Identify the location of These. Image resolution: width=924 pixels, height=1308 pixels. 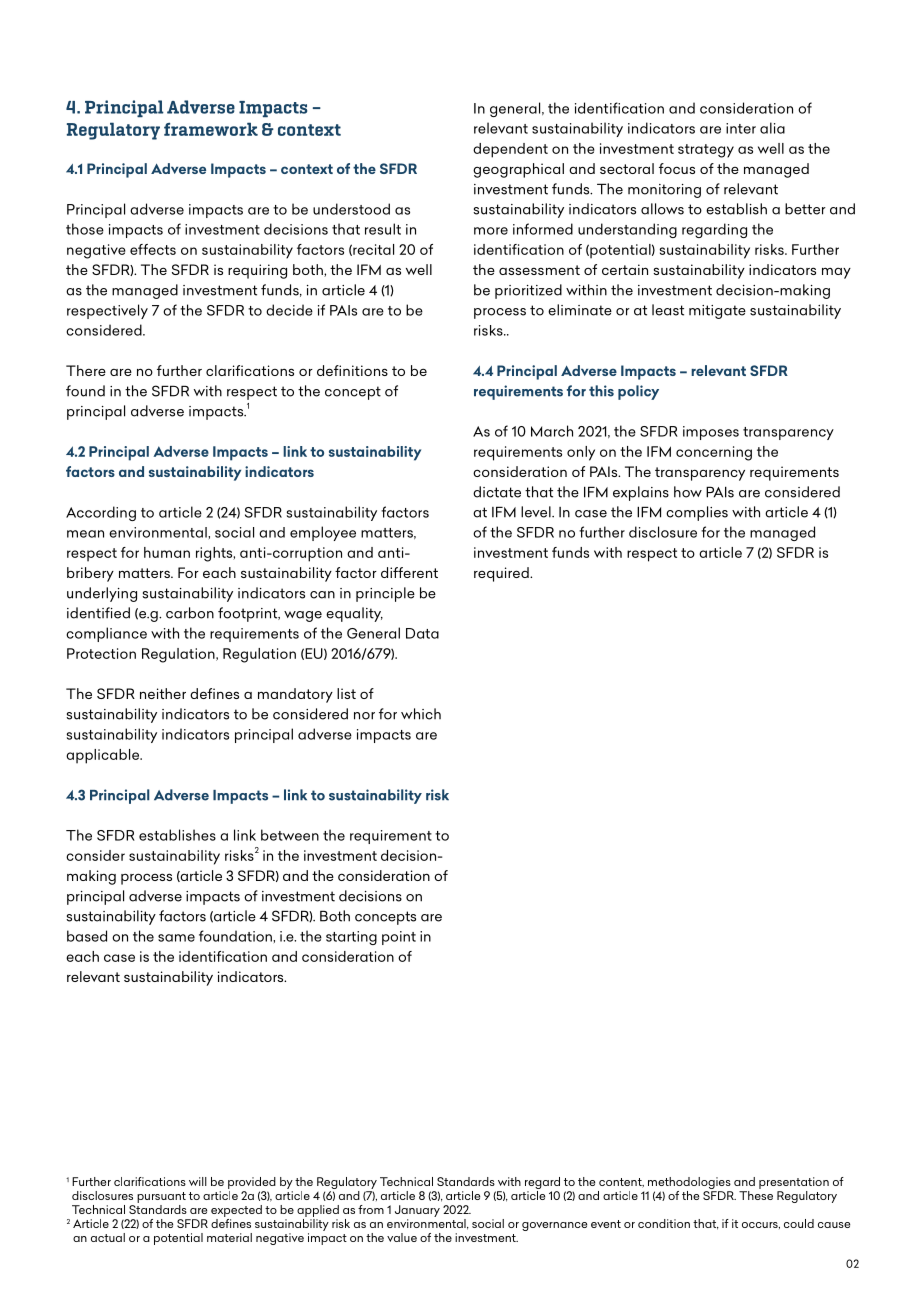
(756, 1194).
